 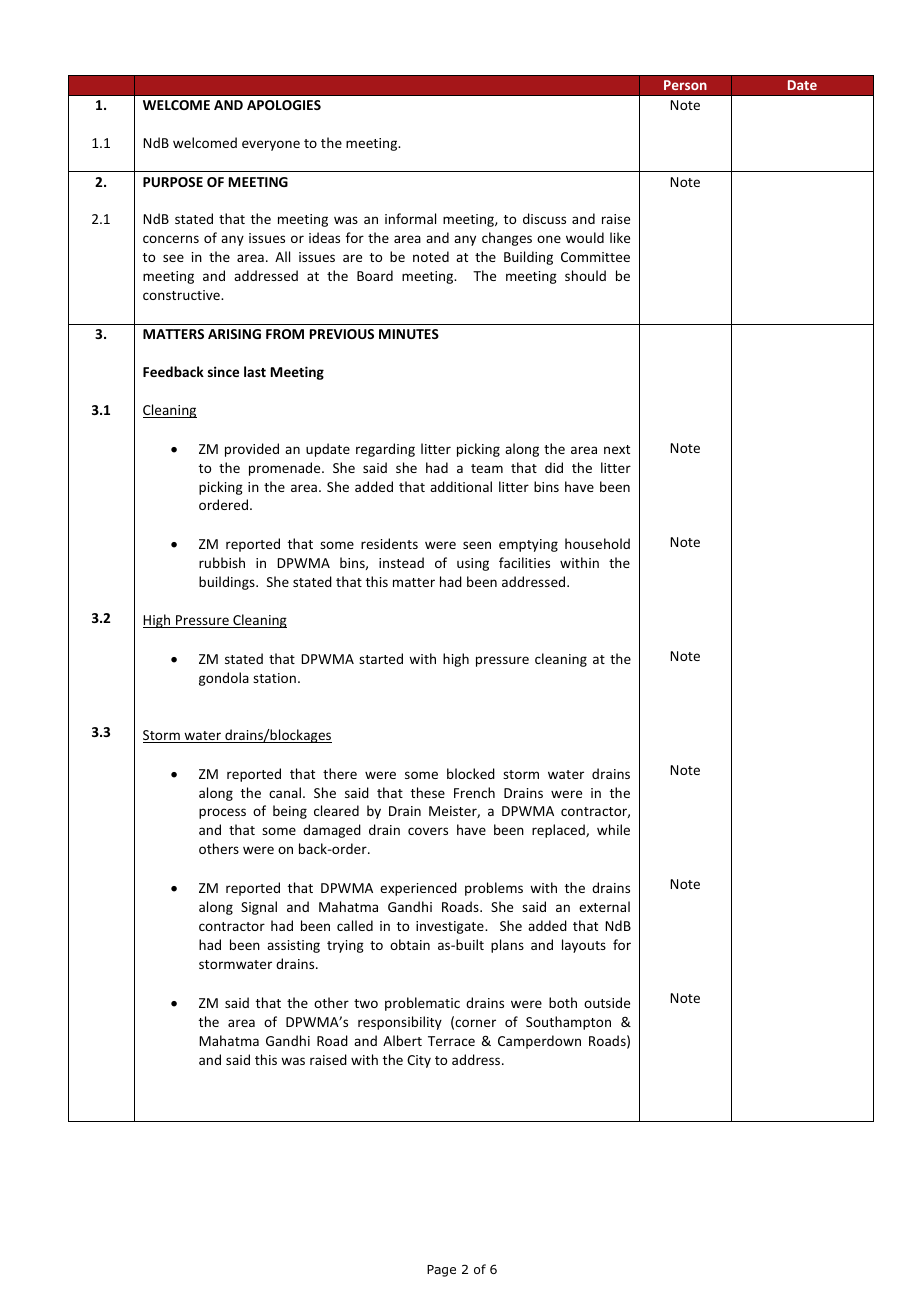 I want to click on station, so click(x=274, y=678).
